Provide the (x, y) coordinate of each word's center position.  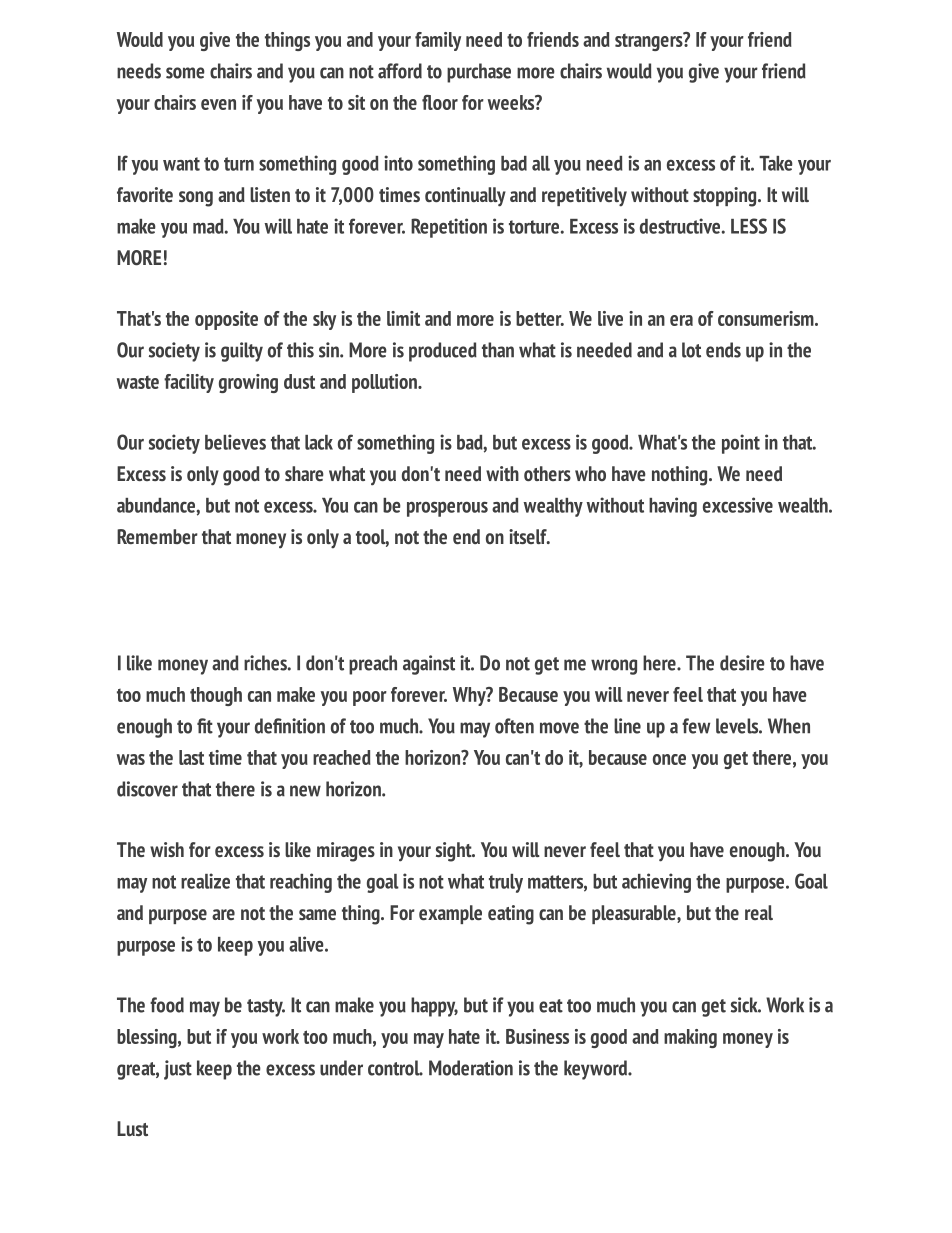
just (178, 1070)
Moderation (471, 1068)
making (690, 1038)
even (218, 104)
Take (776, 163)
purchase (479, 73)
